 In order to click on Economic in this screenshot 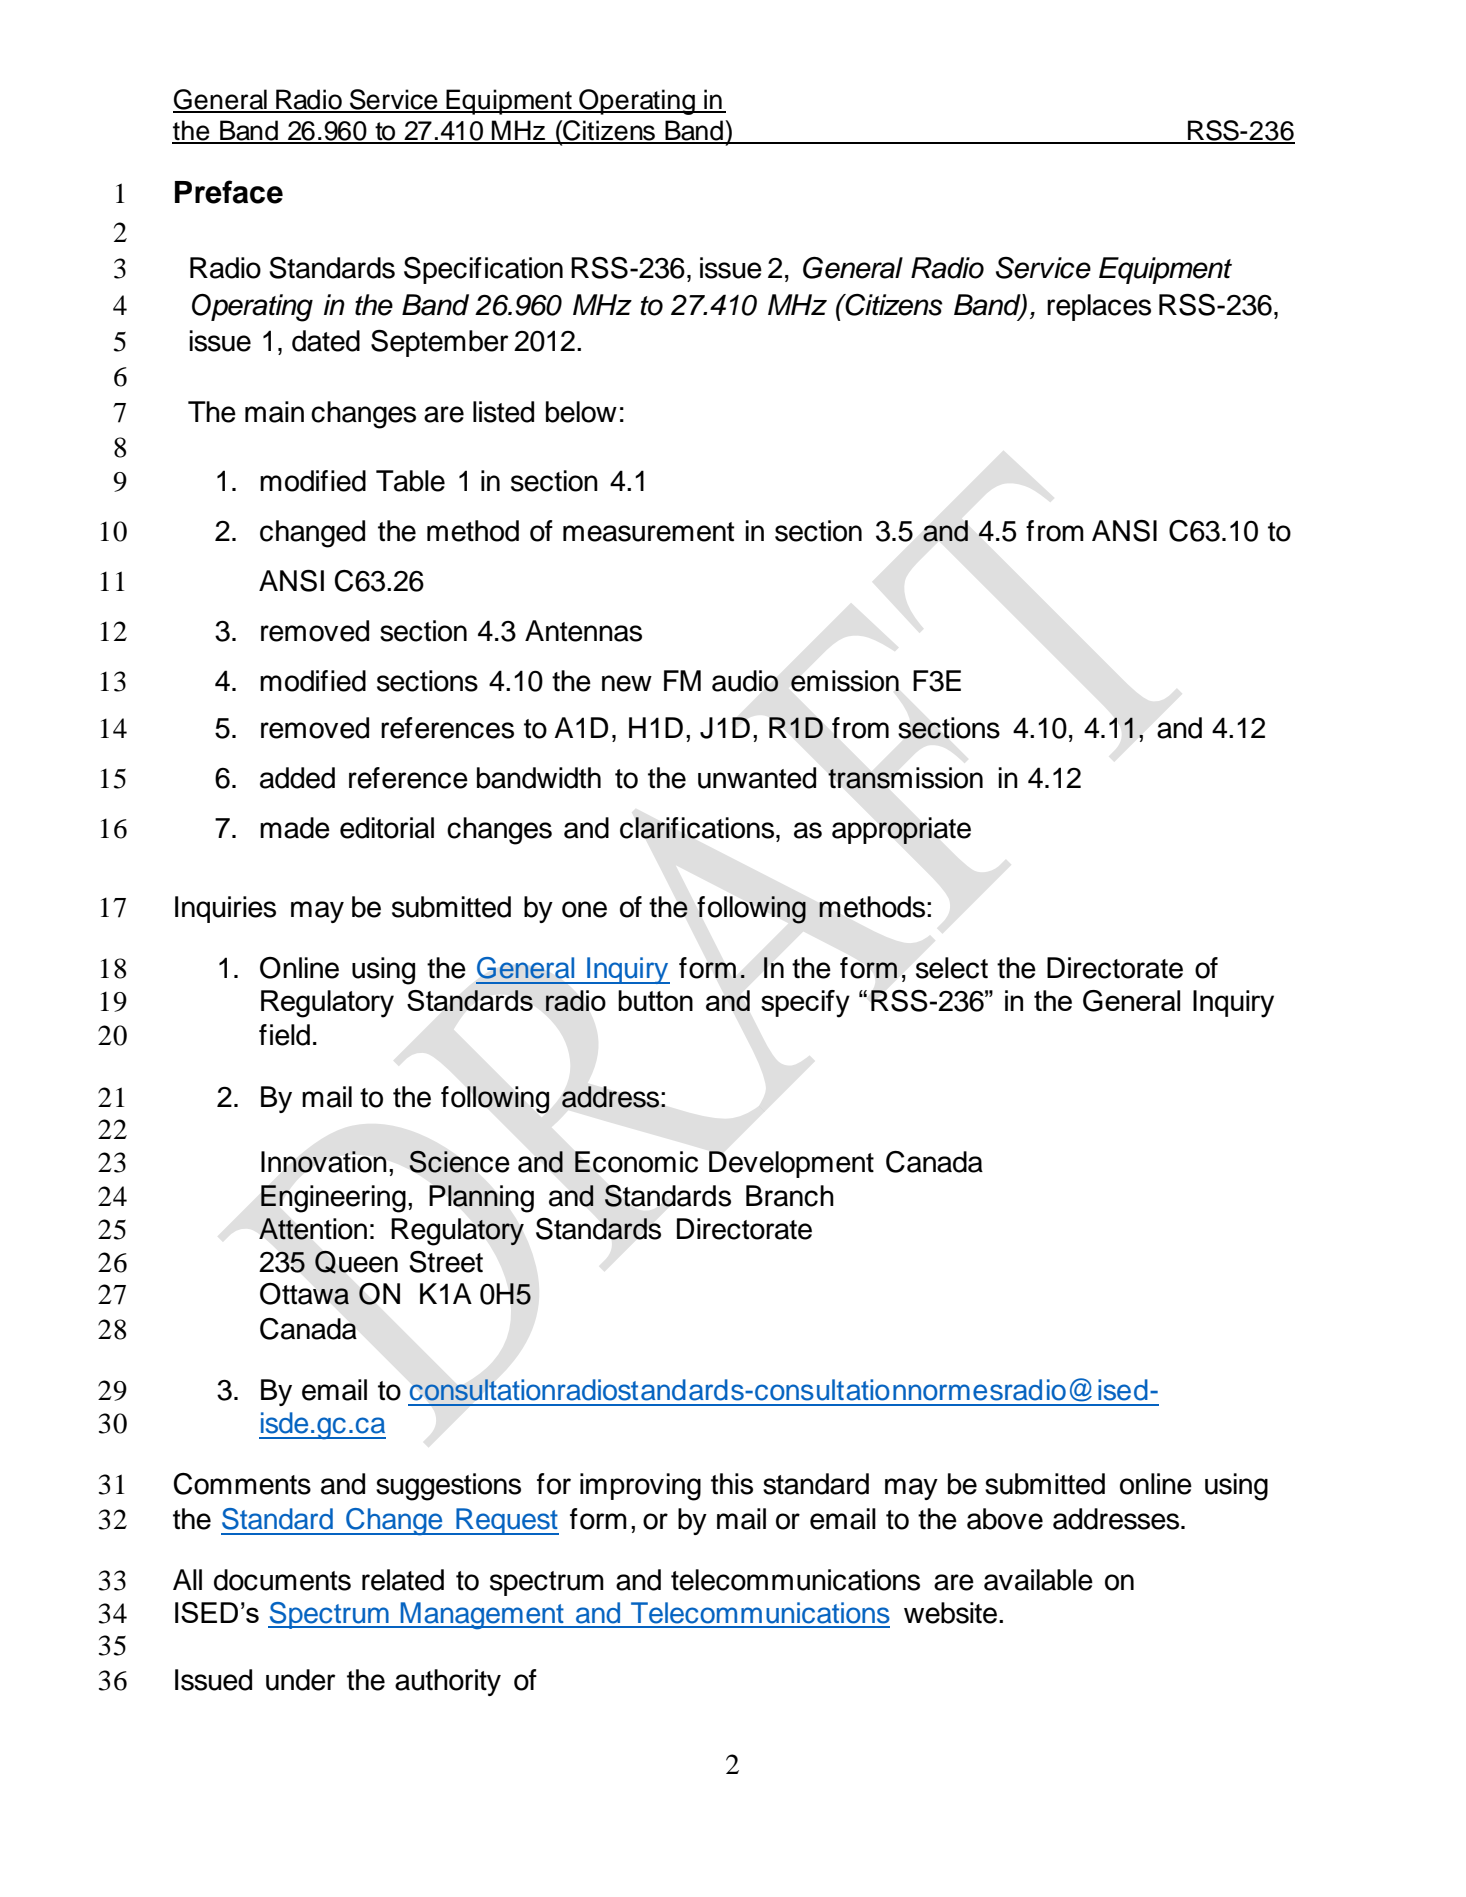, I will do `click(636, 1162)`.
